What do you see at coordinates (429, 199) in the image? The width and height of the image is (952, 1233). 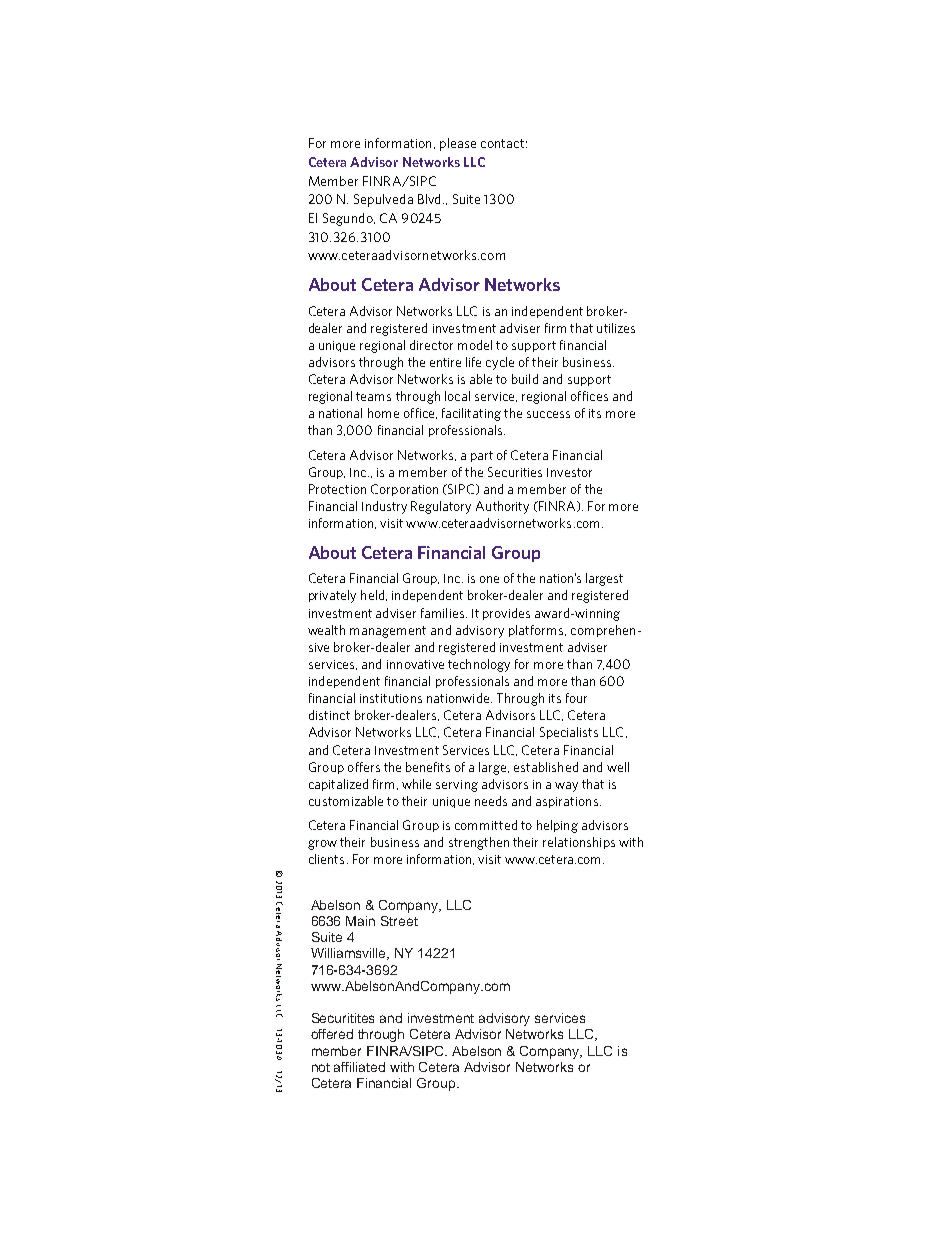 I see `Blvd` at bounding box center [429, 199].
